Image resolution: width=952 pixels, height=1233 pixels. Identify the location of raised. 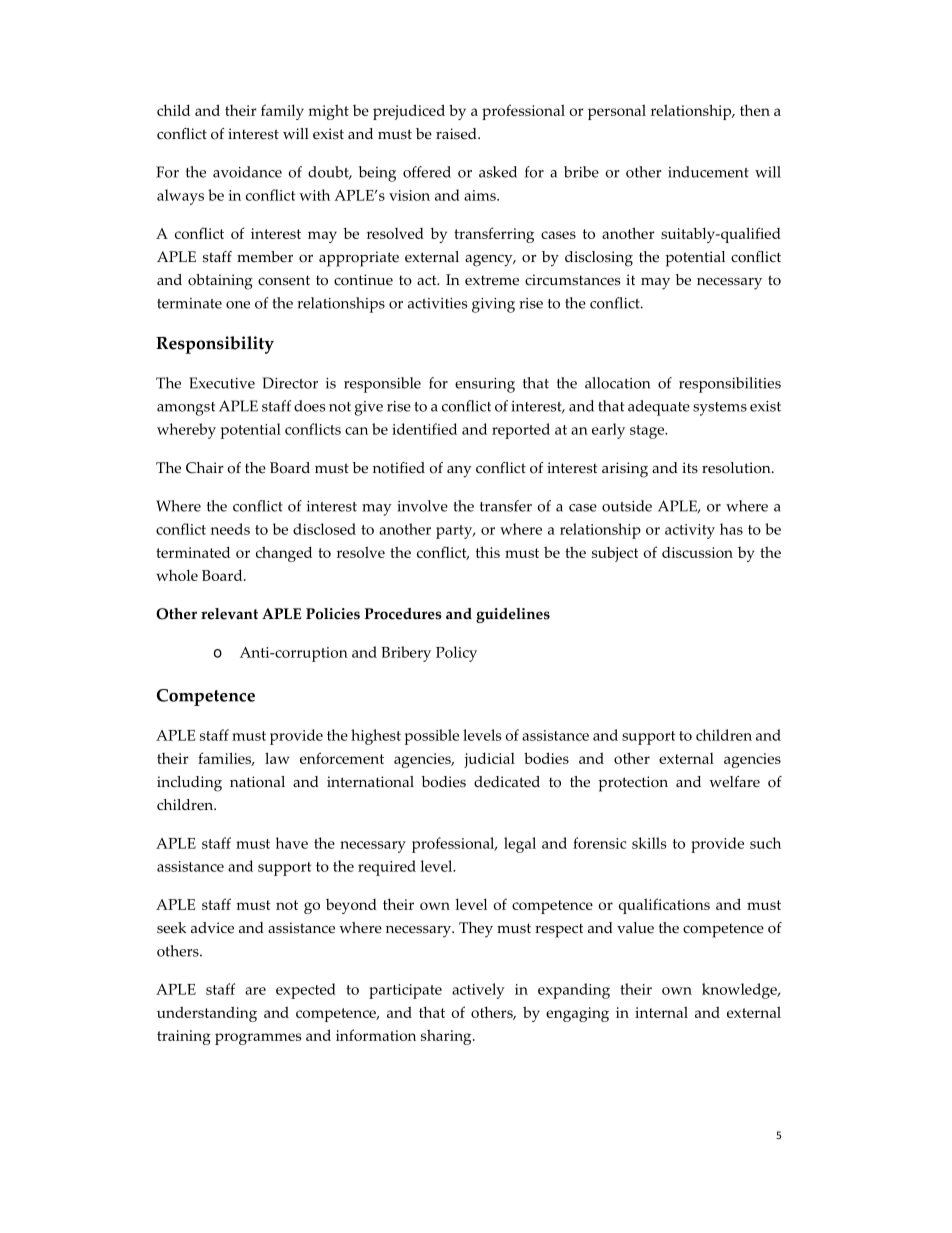
(457, 134).
